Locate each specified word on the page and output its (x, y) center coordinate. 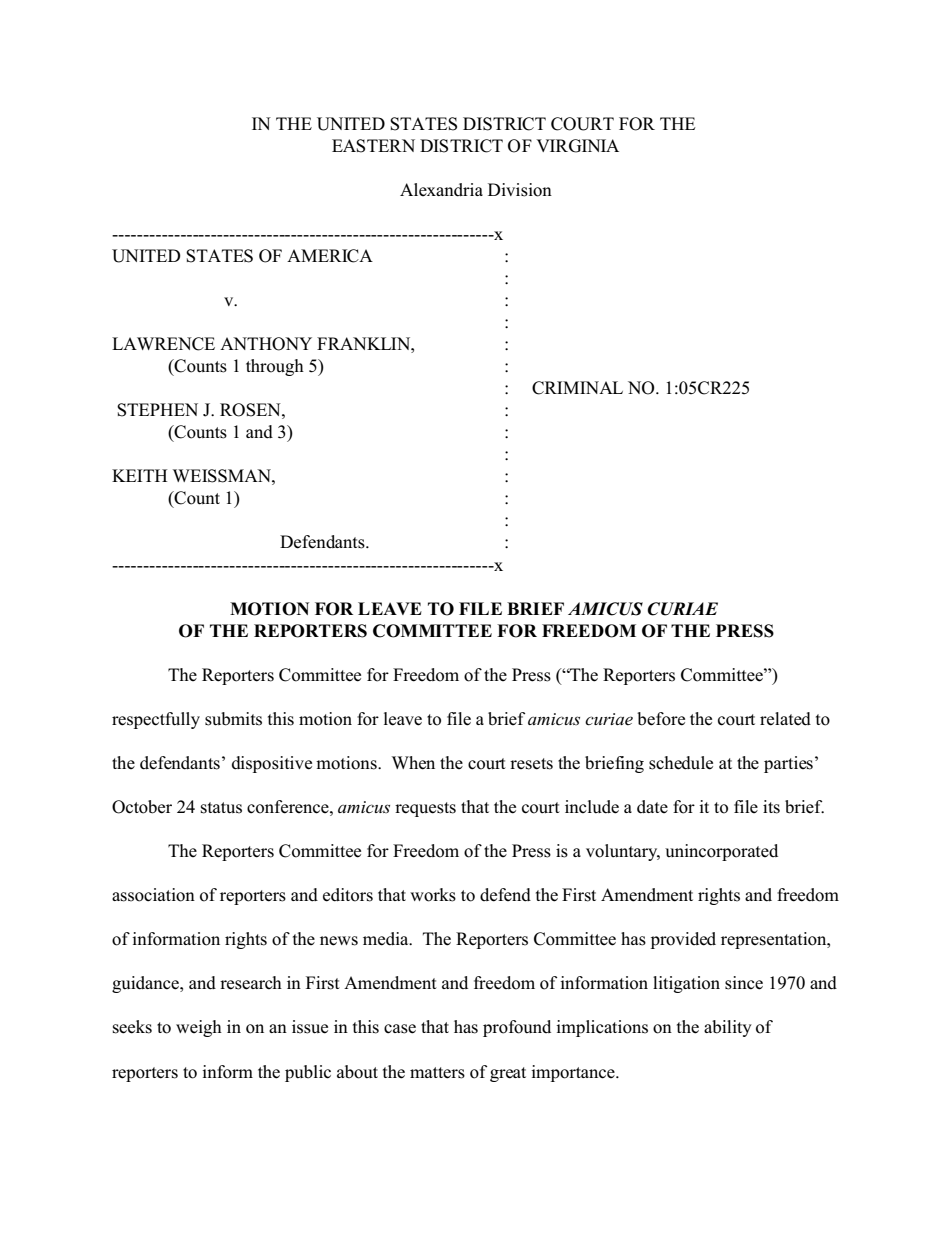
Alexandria (441, 190)
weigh (199, 1028)
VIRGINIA (577, 146)
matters (437, 1073)
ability (728, 1028)
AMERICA (330, 256)
